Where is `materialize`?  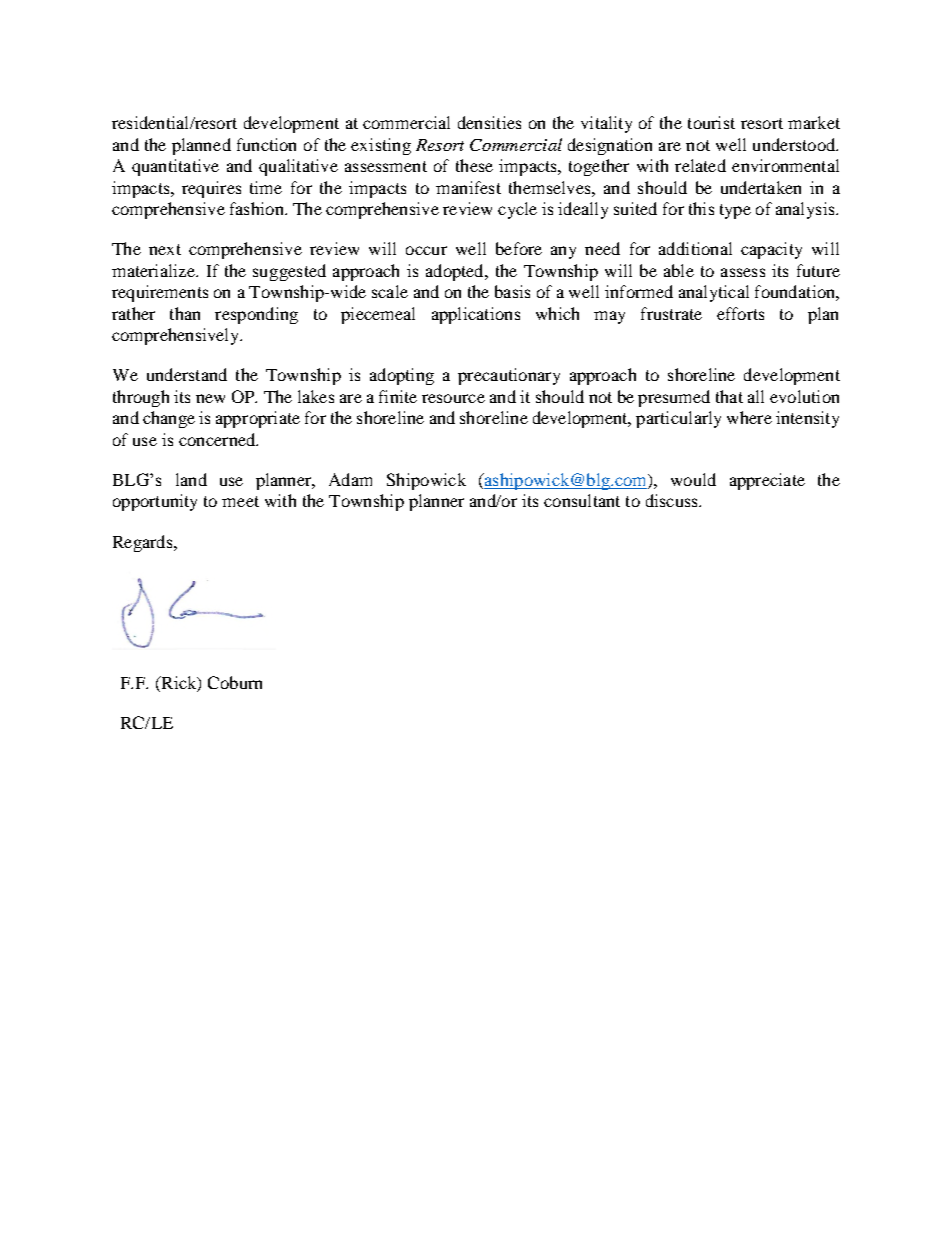 materialize is located at coordinates (154, 270).
